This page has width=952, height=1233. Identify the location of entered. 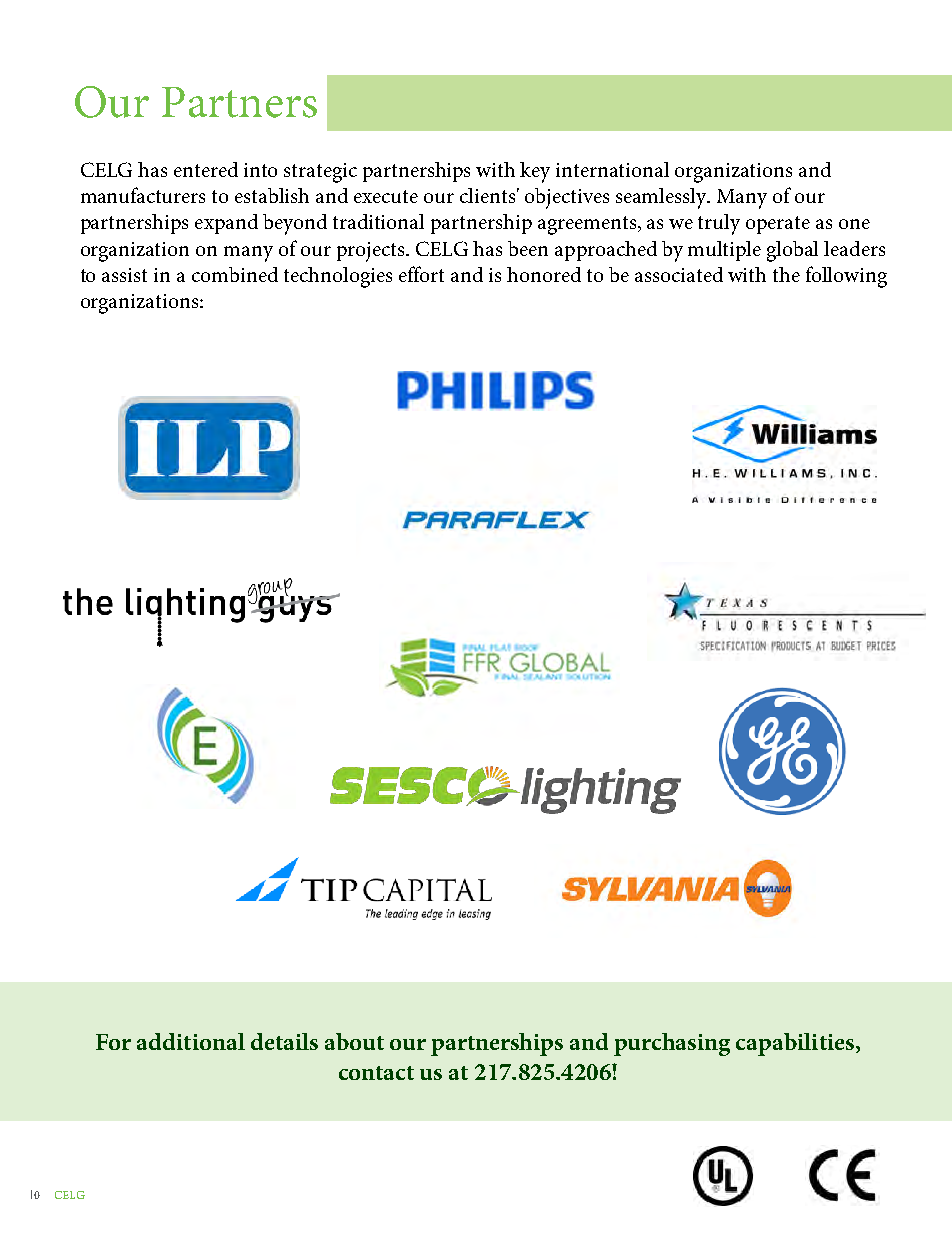
(206, 169).
